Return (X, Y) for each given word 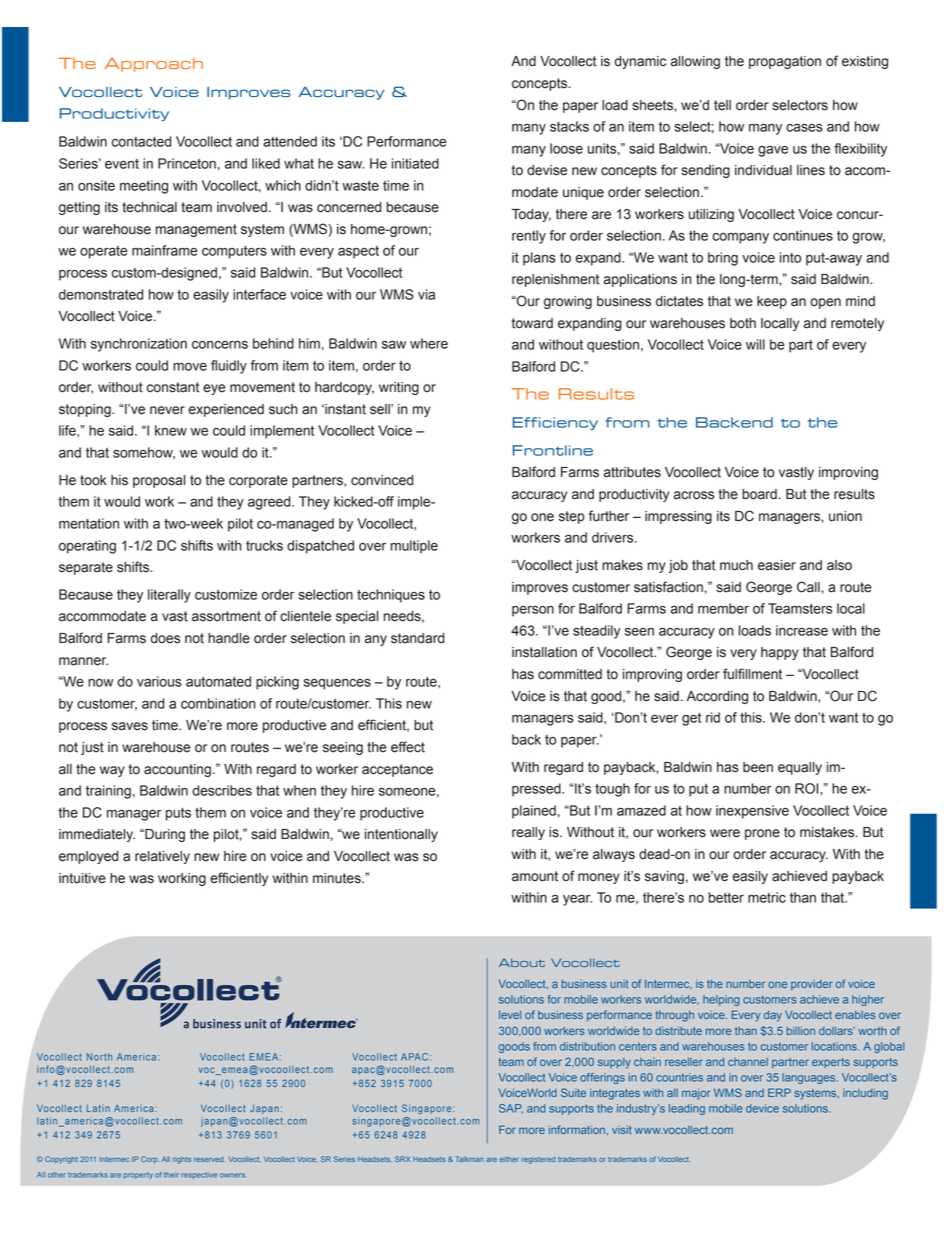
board (759, 494)
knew (171, 430)
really (528, 833)
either (509, 1159)
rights (182, 1160)
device (762, 1108)
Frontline (553, 450)
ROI (808, 788)
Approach (154, 65)
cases (804, 127)
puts (178, 814)
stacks (569, 126)
